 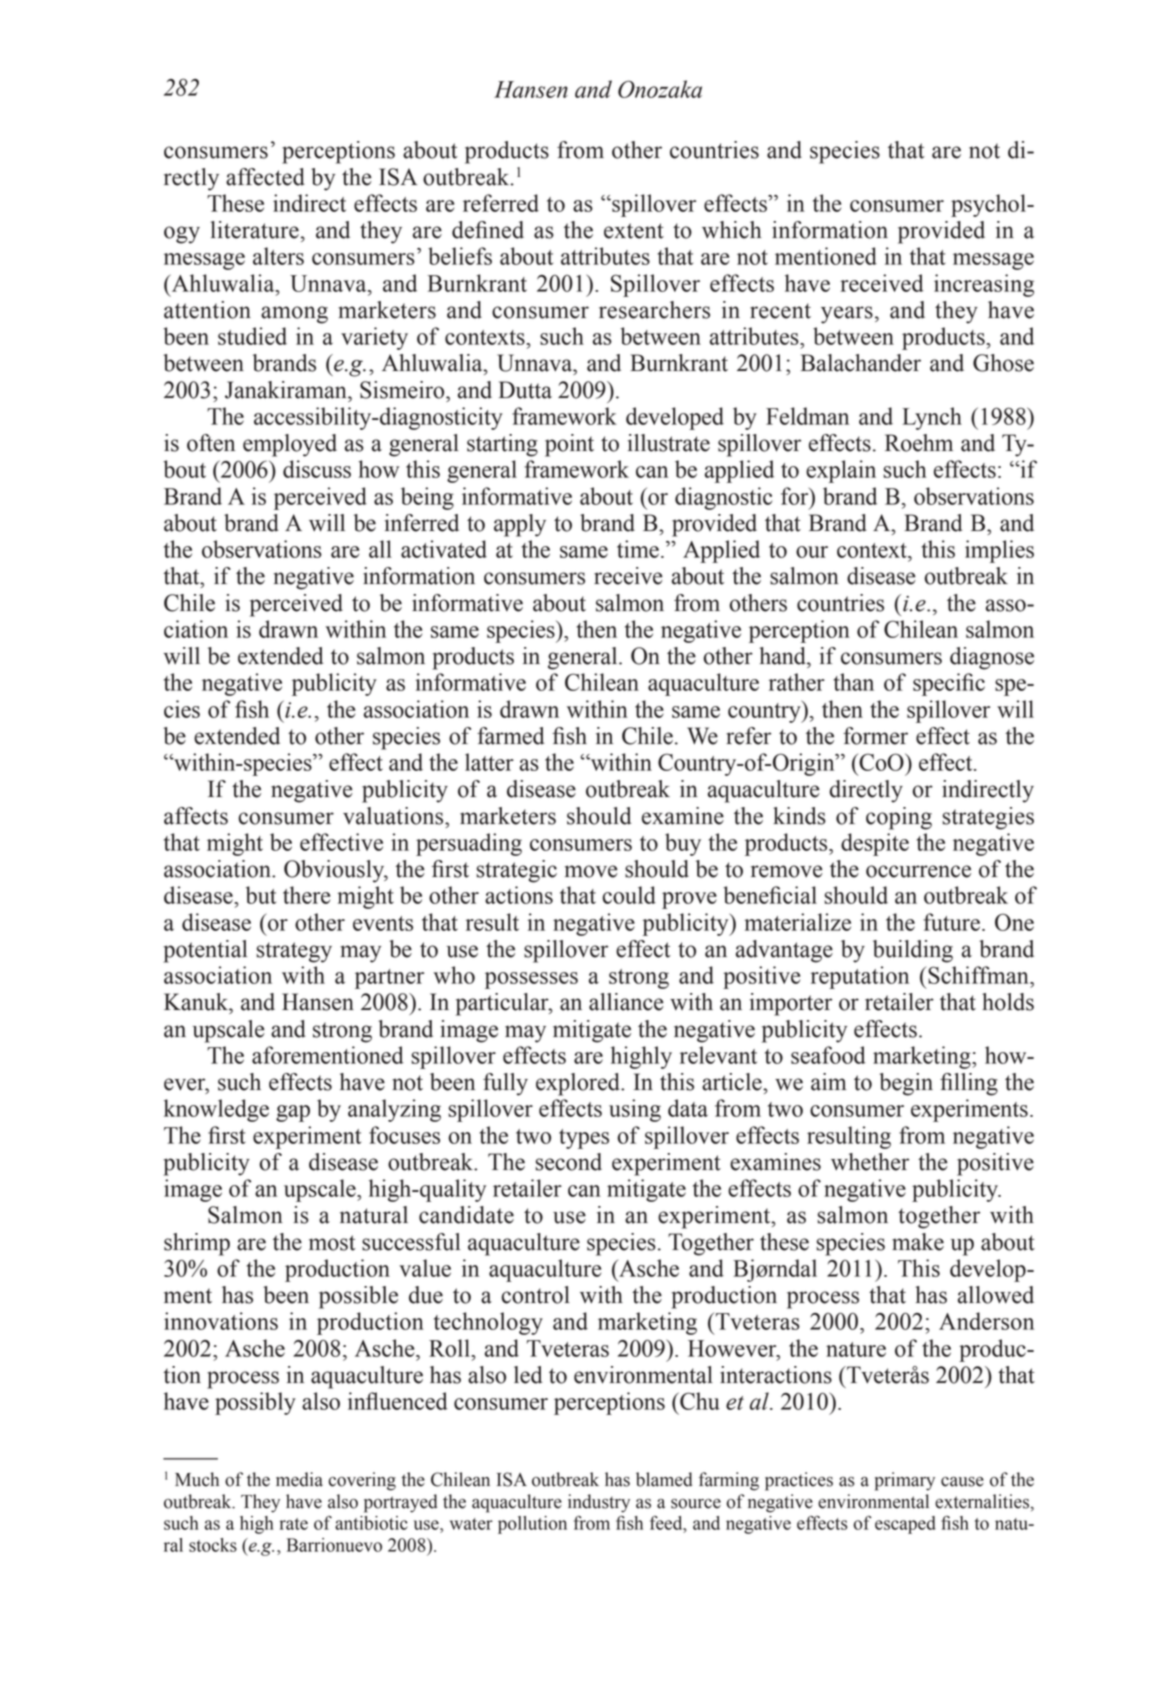 What do you see at coordinates (634, 231) in the document?
I see `extent` at bounding box center [634, 231].
